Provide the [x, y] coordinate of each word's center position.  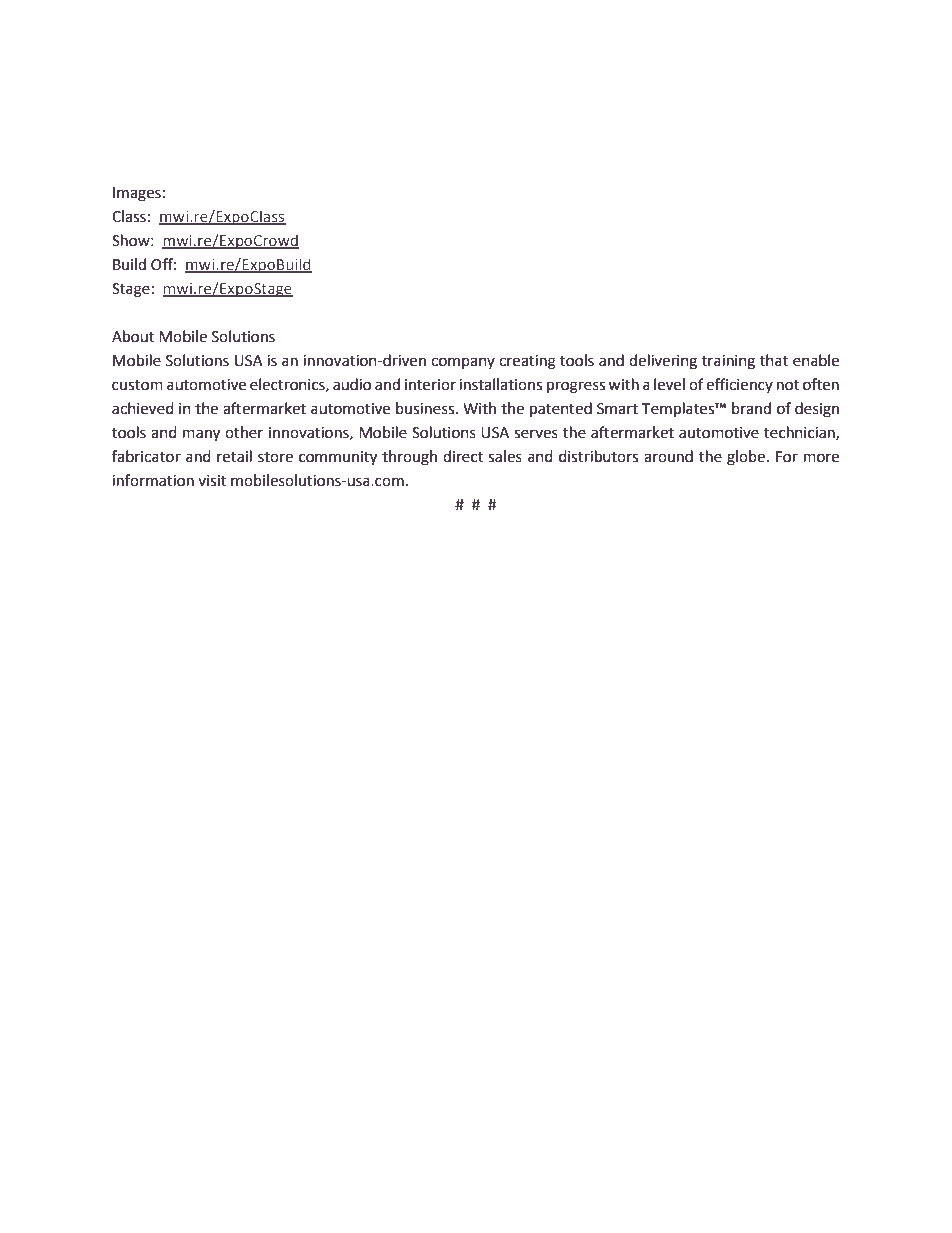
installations [500, 384]
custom [137, 385]
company [463, 363]
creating [527, 362]
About [133, 336]
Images [137, 194]
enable [816, 360]
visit [212, 481]
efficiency [739, 385]
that [774, 360]
